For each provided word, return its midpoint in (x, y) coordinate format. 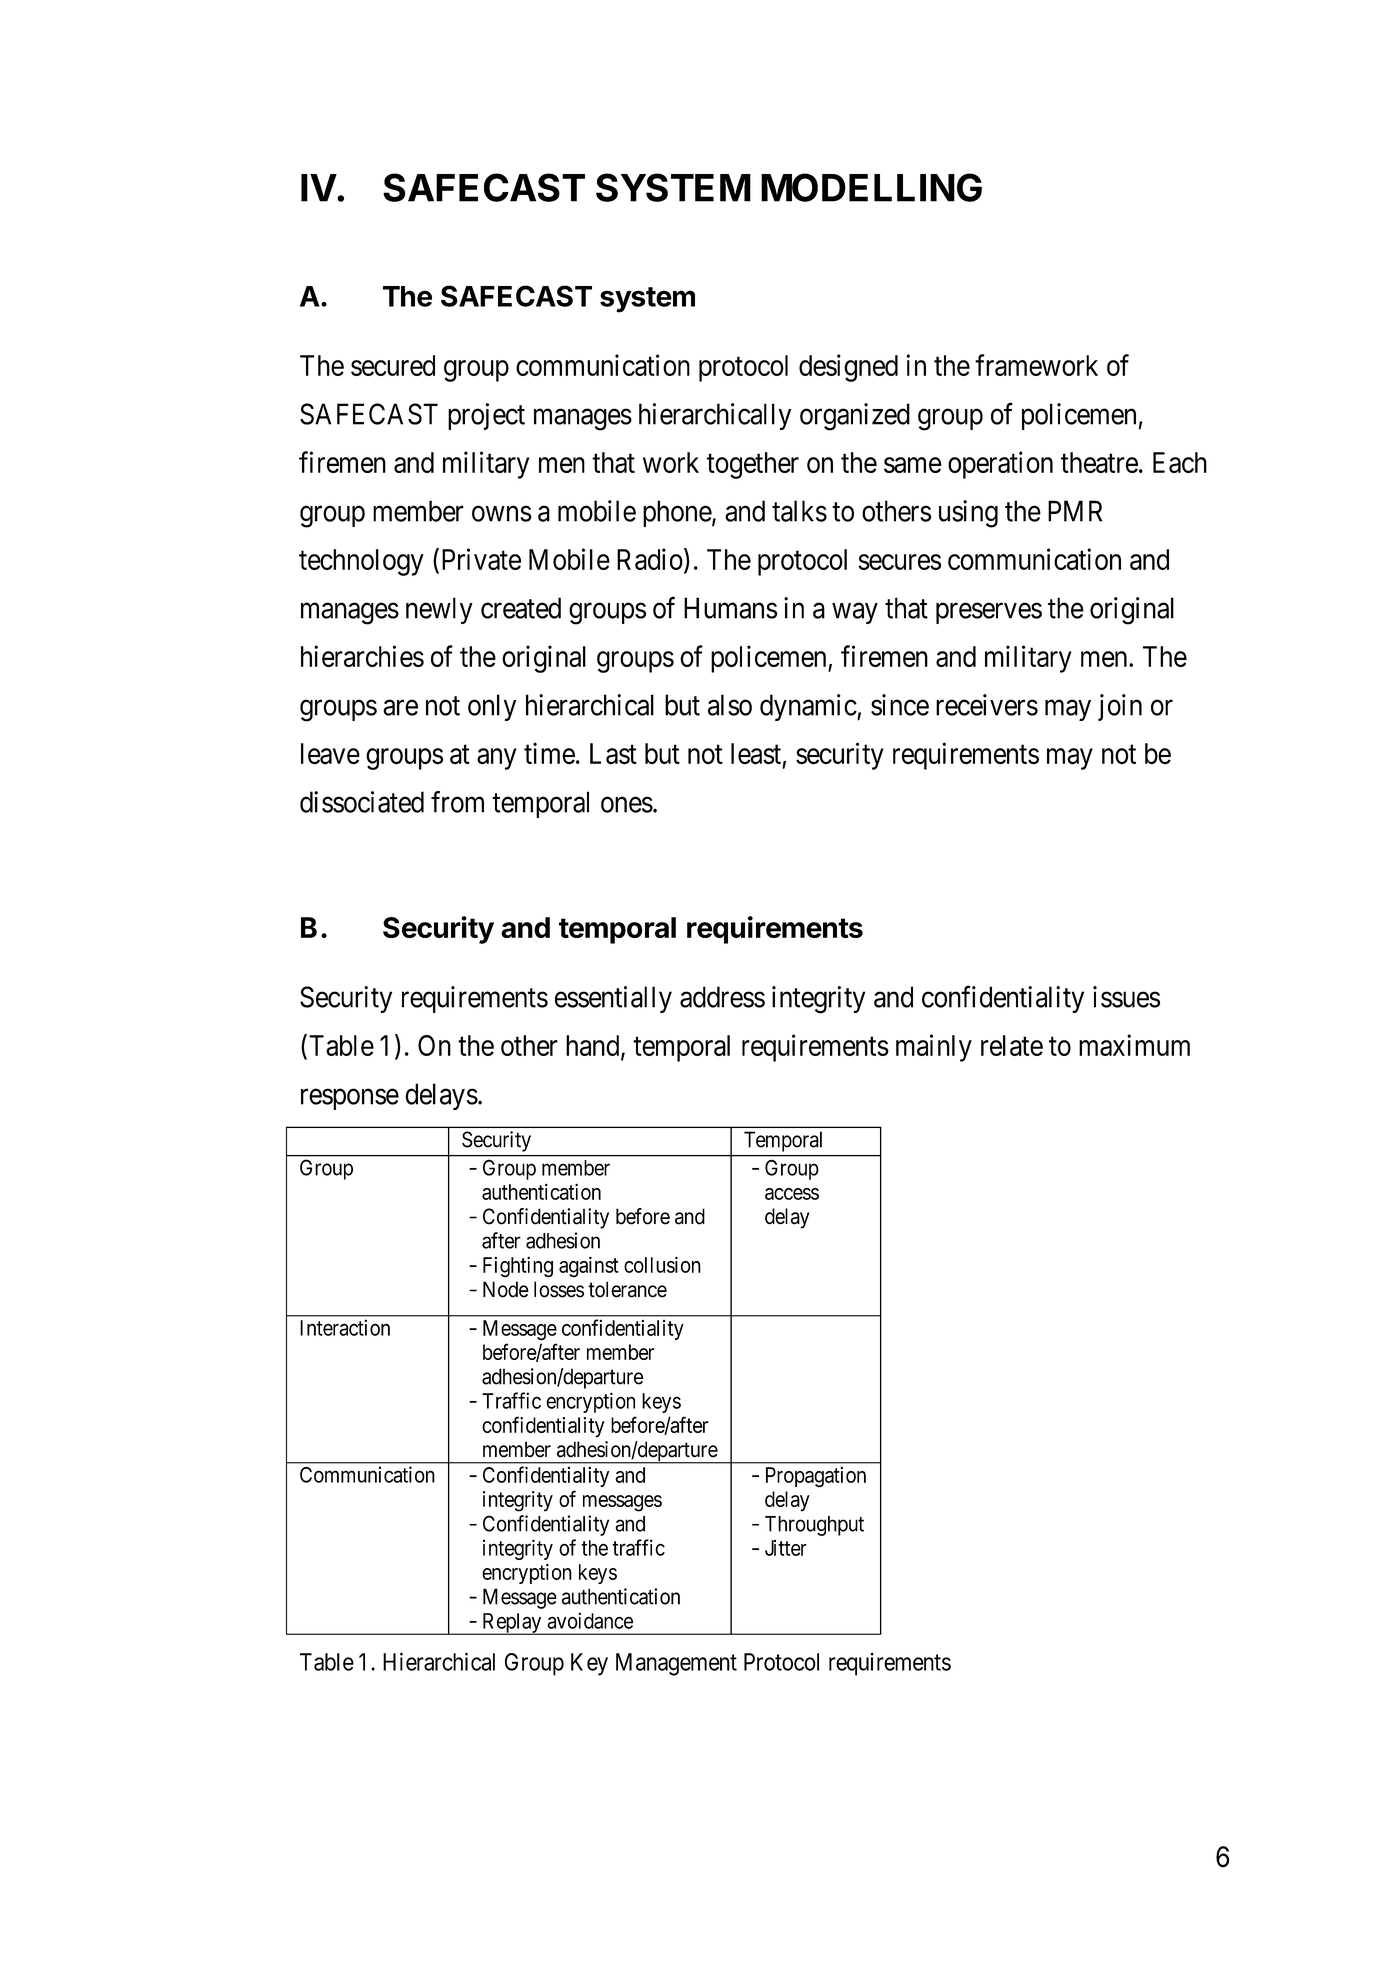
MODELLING (871, 187)
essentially (613, 999)
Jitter (786, 1548)
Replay (512, 1624)
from (457, 802)
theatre (1099, 462)
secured (393, 365)
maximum (1134, 1045)
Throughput (814, 1526)
